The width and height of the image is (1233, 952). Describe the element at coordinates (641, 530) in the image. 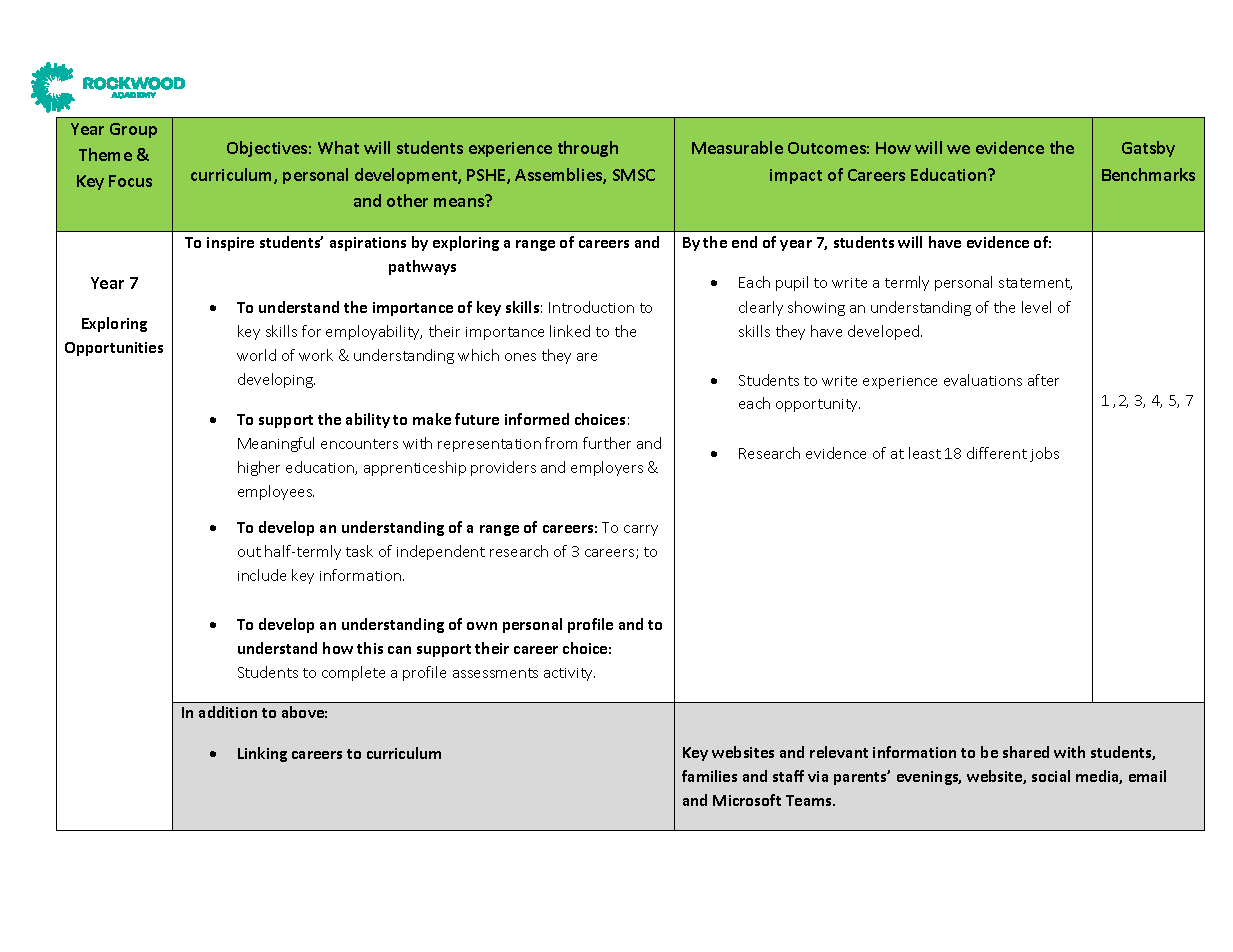

I see `carry` at that location.
